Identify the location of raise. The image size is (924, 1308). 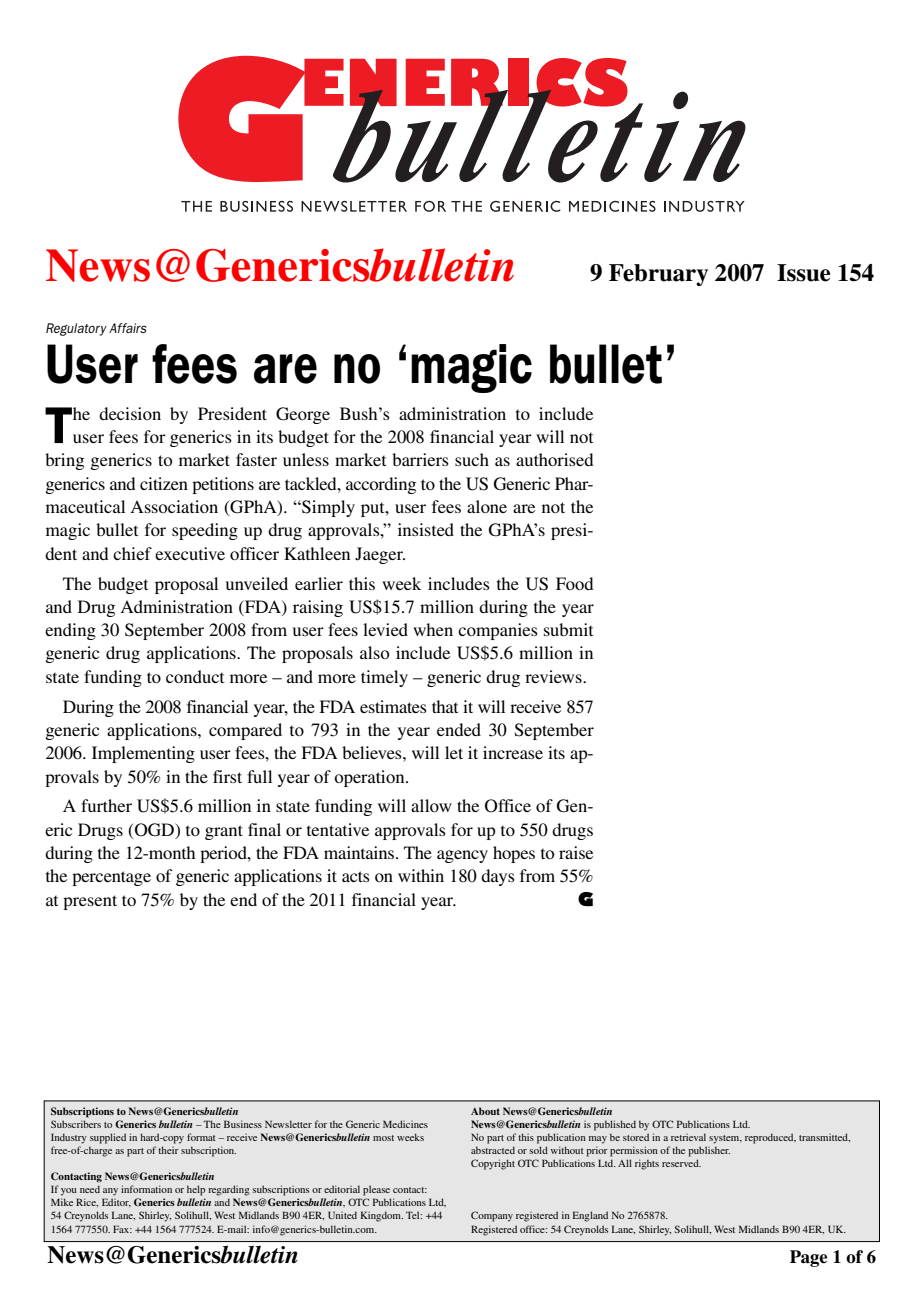
(576, 852).
